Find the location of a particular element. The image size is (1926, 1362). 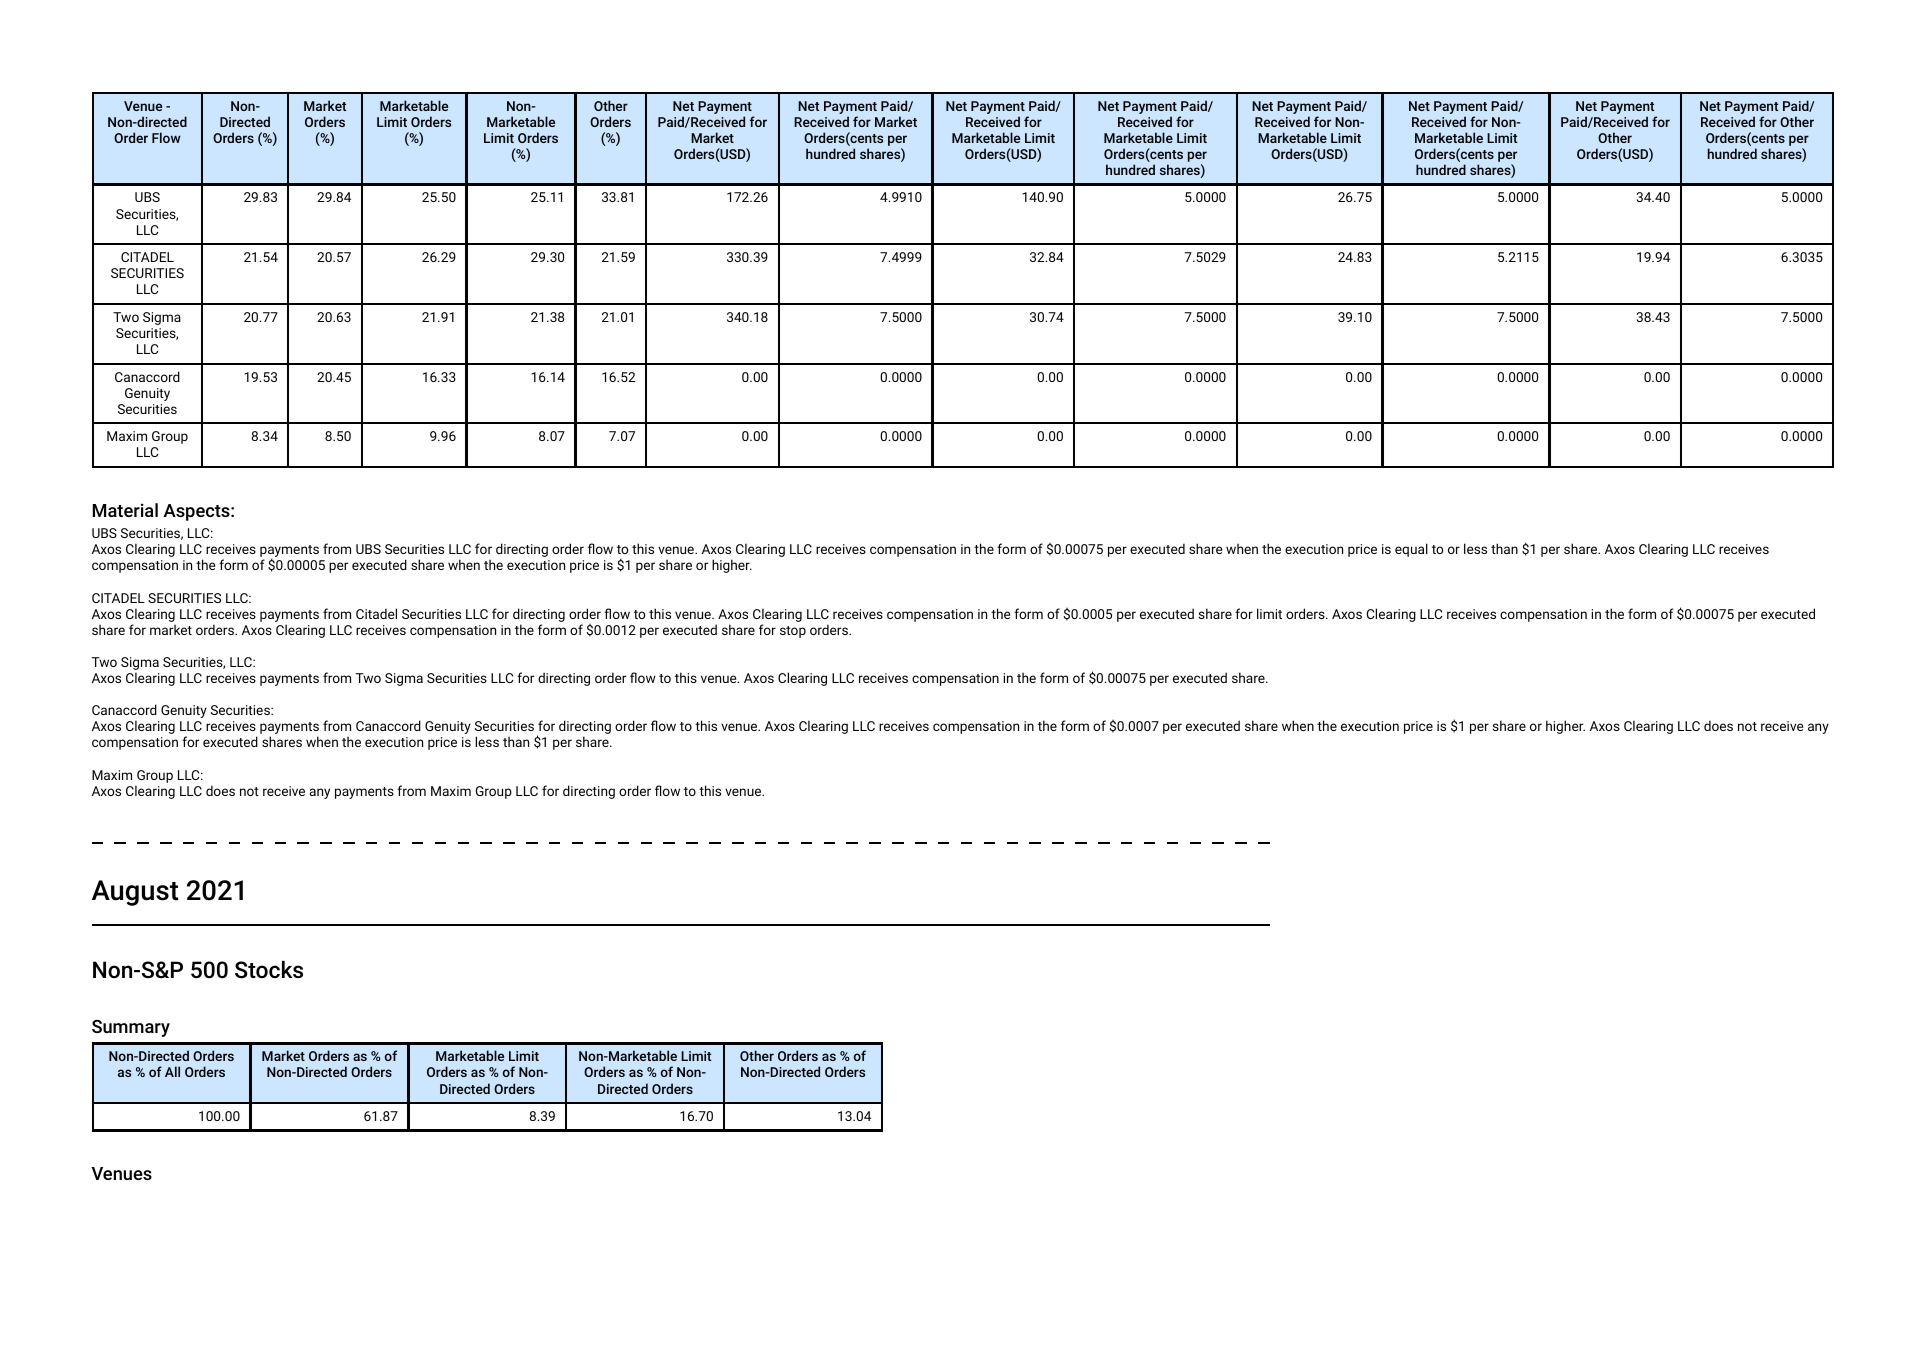

Summary is located at coordinates (131, 1028).
